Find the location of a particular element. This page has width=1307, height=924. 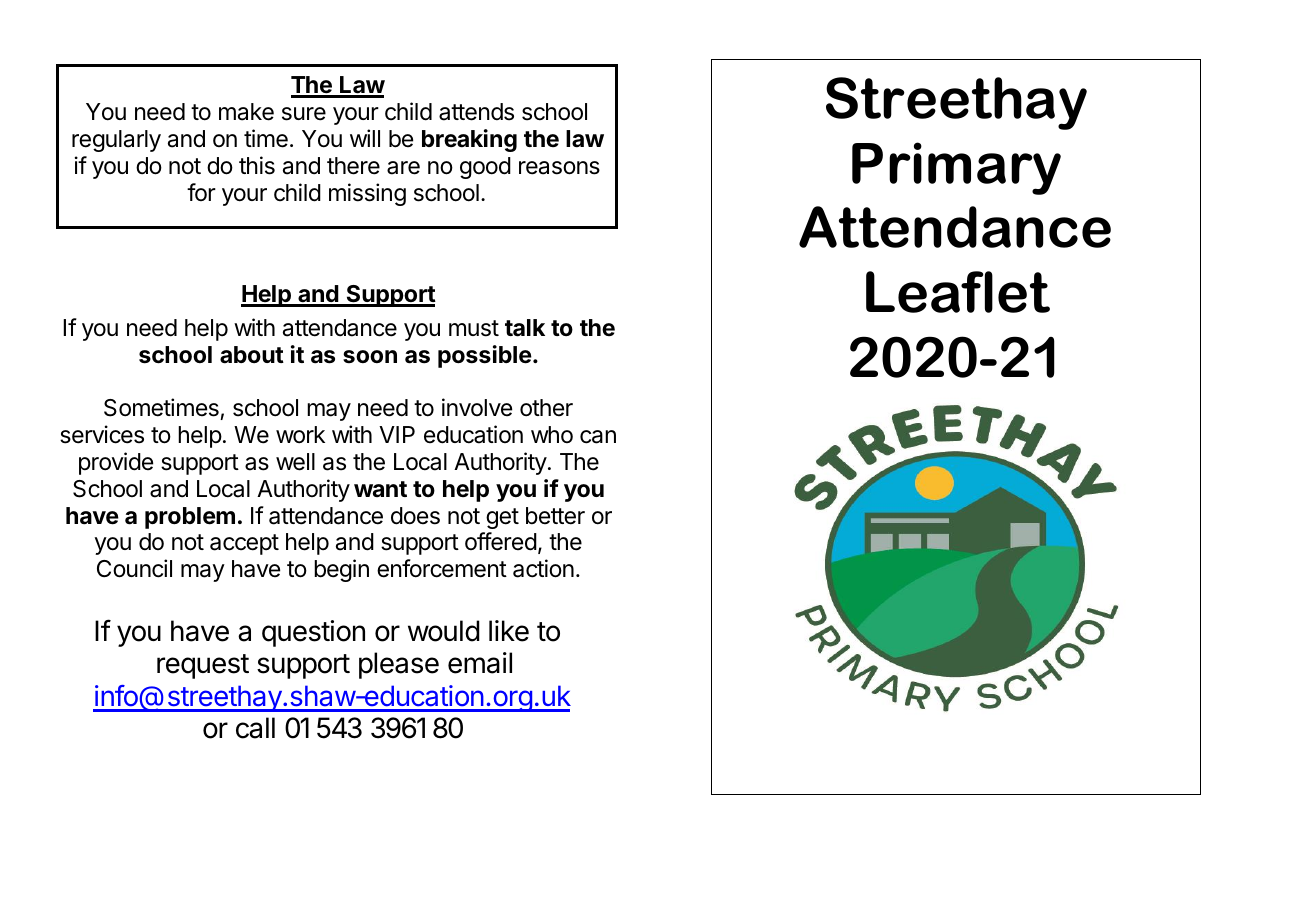

call is located at coordinates (255, 728).
